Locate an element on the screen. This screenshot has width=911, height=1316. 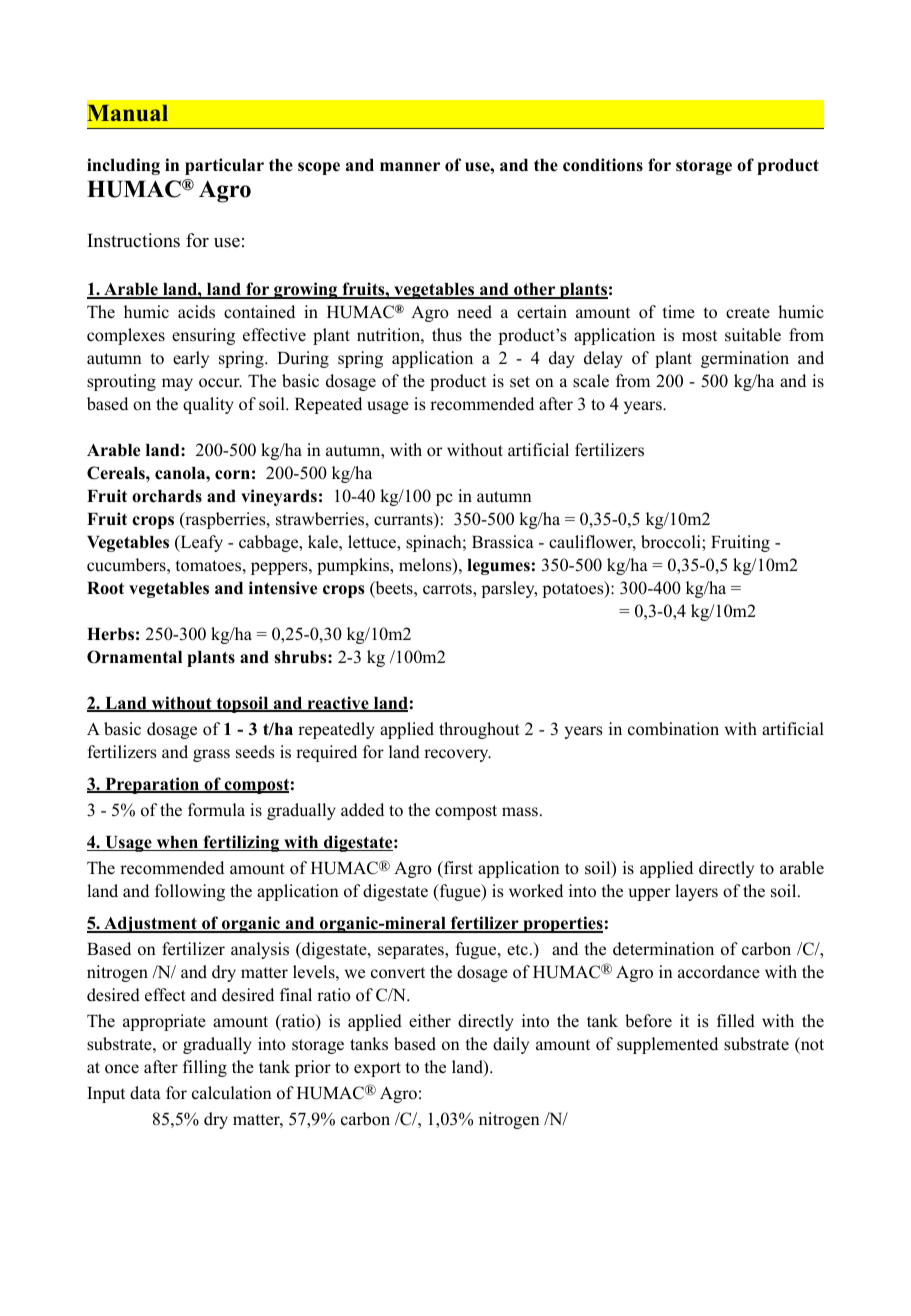
when is located at coordinates (177, 843).
